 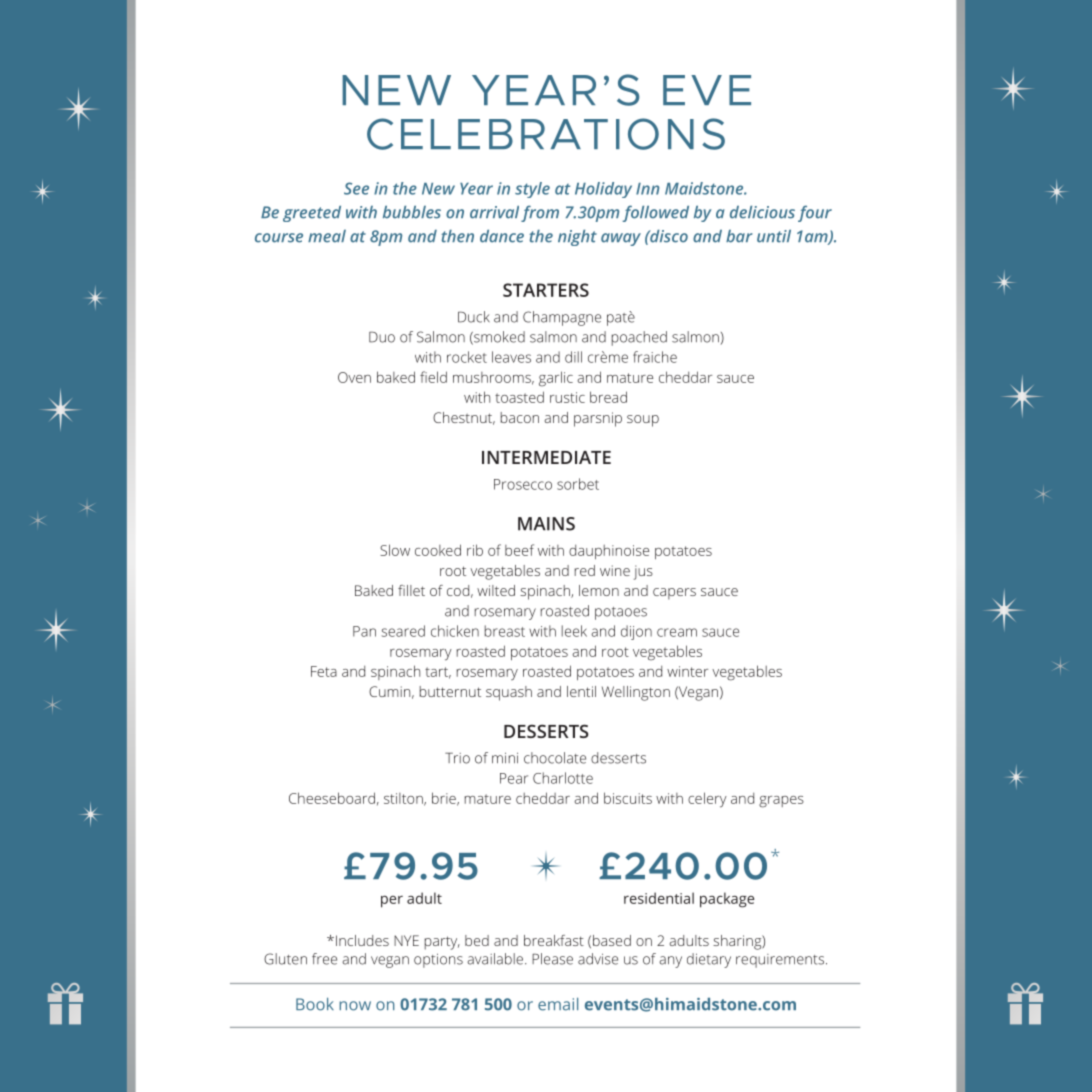 I want to click on free, so click(x=324, y=959).
